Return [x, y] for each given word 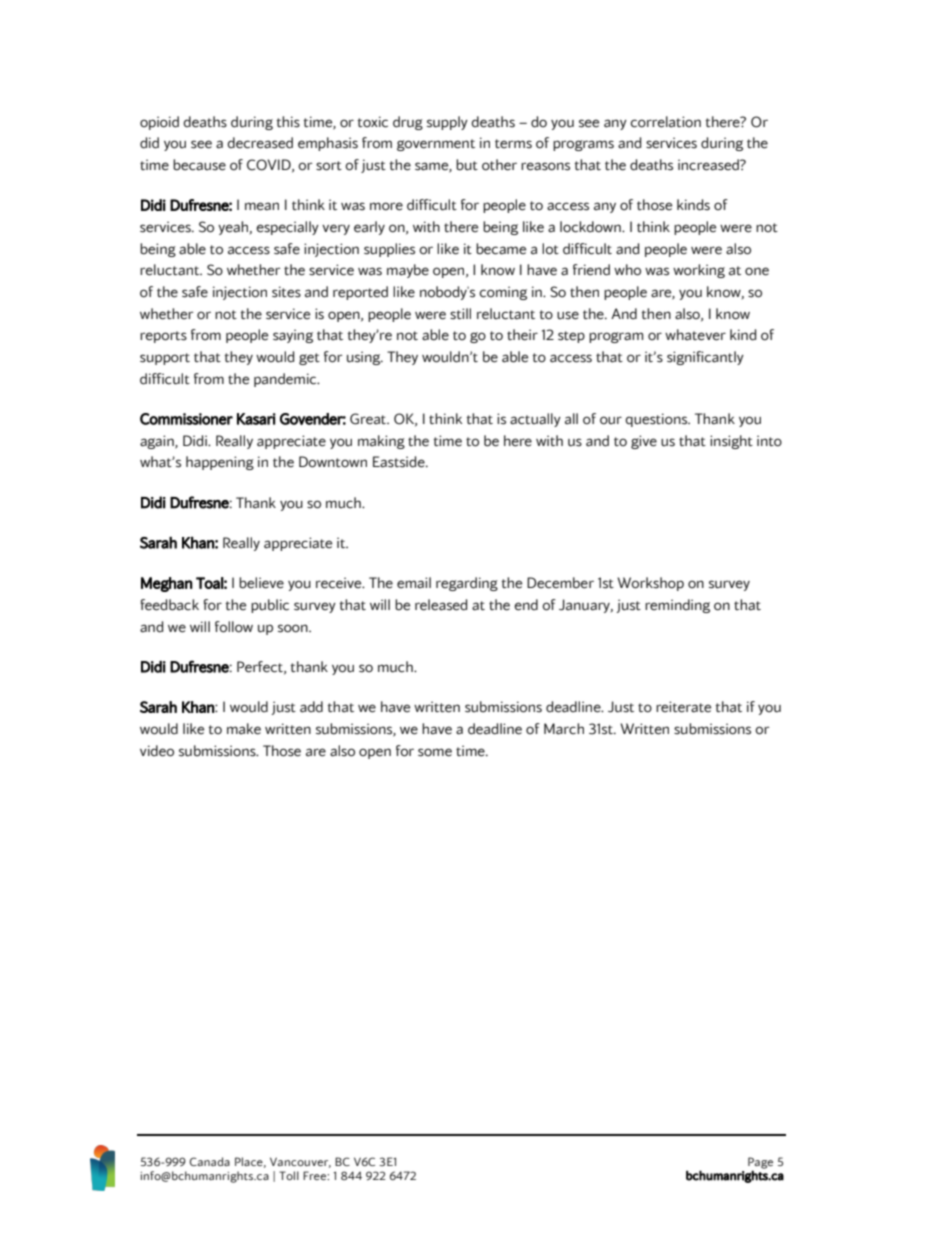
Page [760, 1164]
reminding [677, 606]
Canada [210, 1161]
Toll [289, 1175]
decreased [260, 143]
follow [234, 627]
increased [709, 165]
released [441, 605]
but [467, 165]
